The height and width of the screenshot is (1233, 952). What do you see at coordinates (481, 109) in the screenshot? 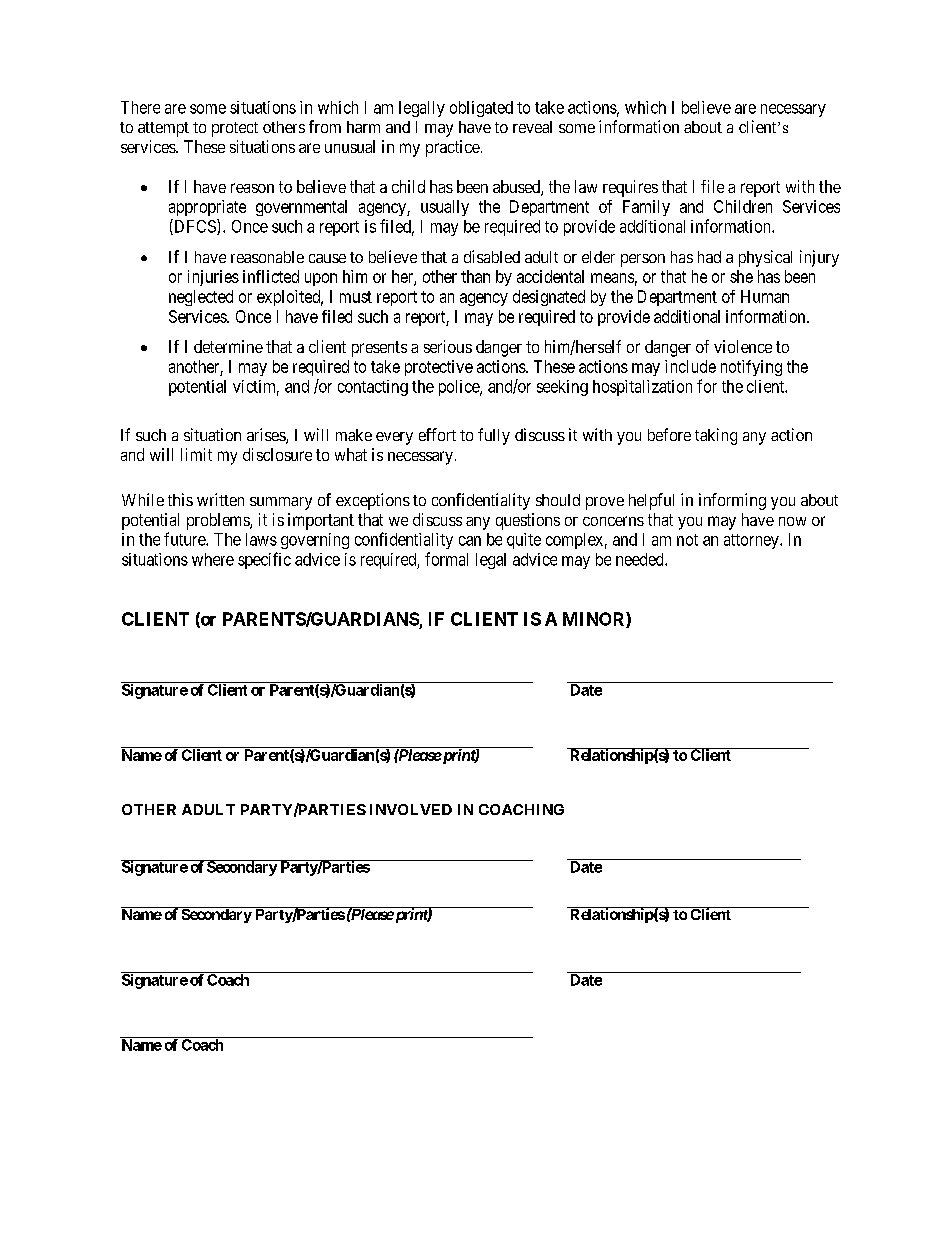
I see `obligated` at bounding box center [481, 109].
